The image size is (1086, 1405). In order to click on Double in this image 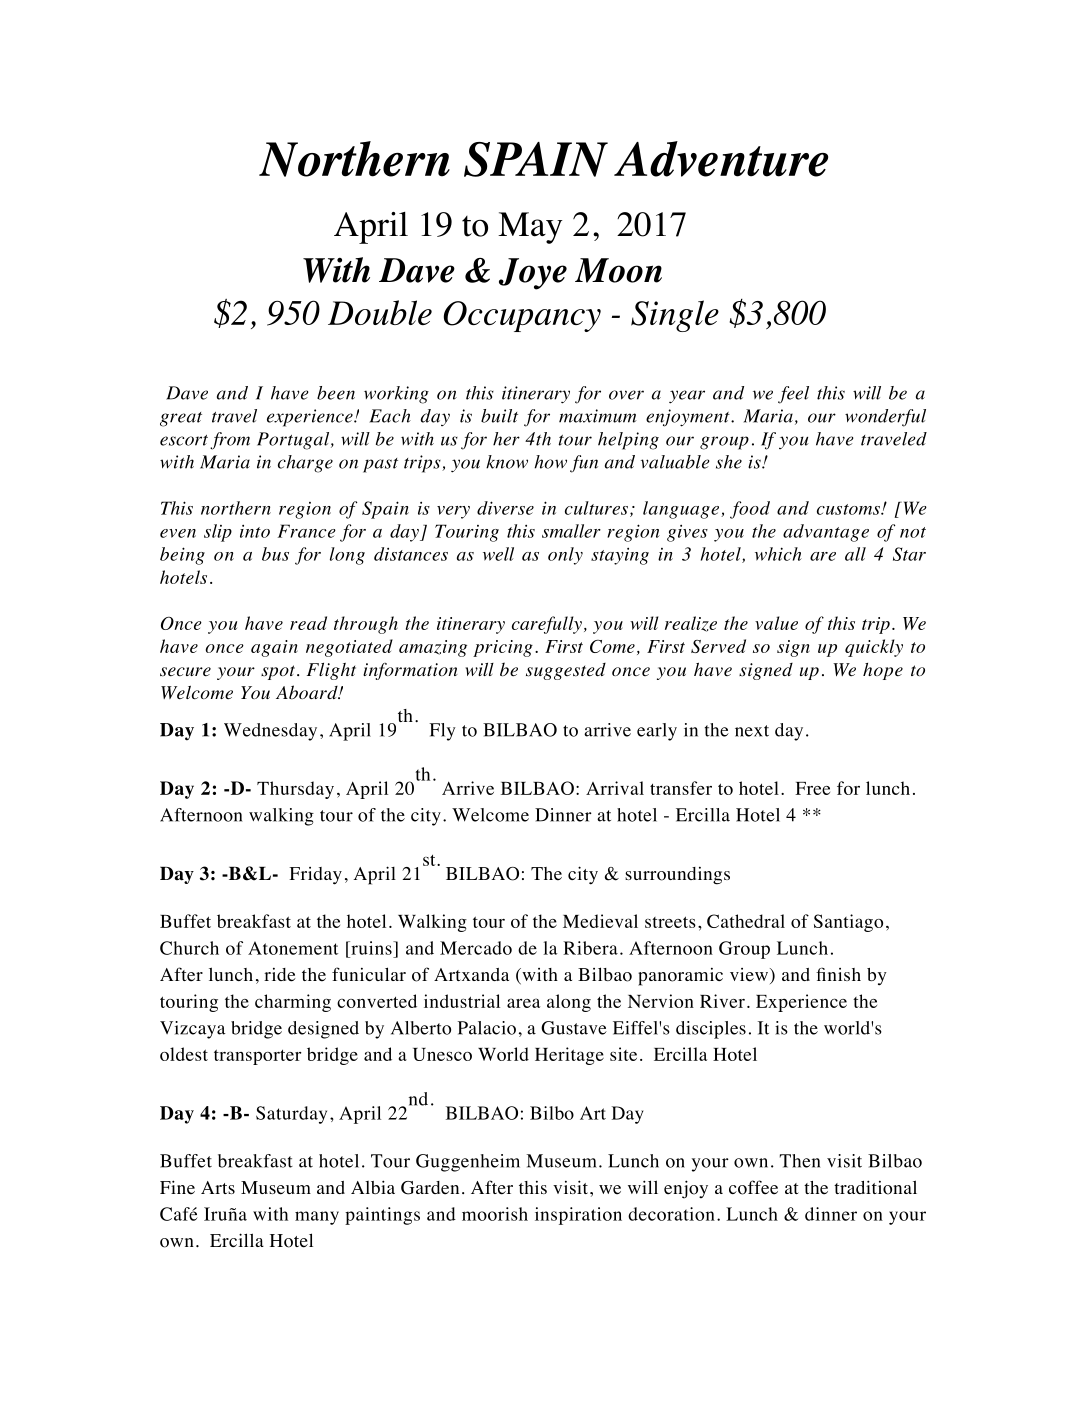, I will do `click(380, 312)`.
